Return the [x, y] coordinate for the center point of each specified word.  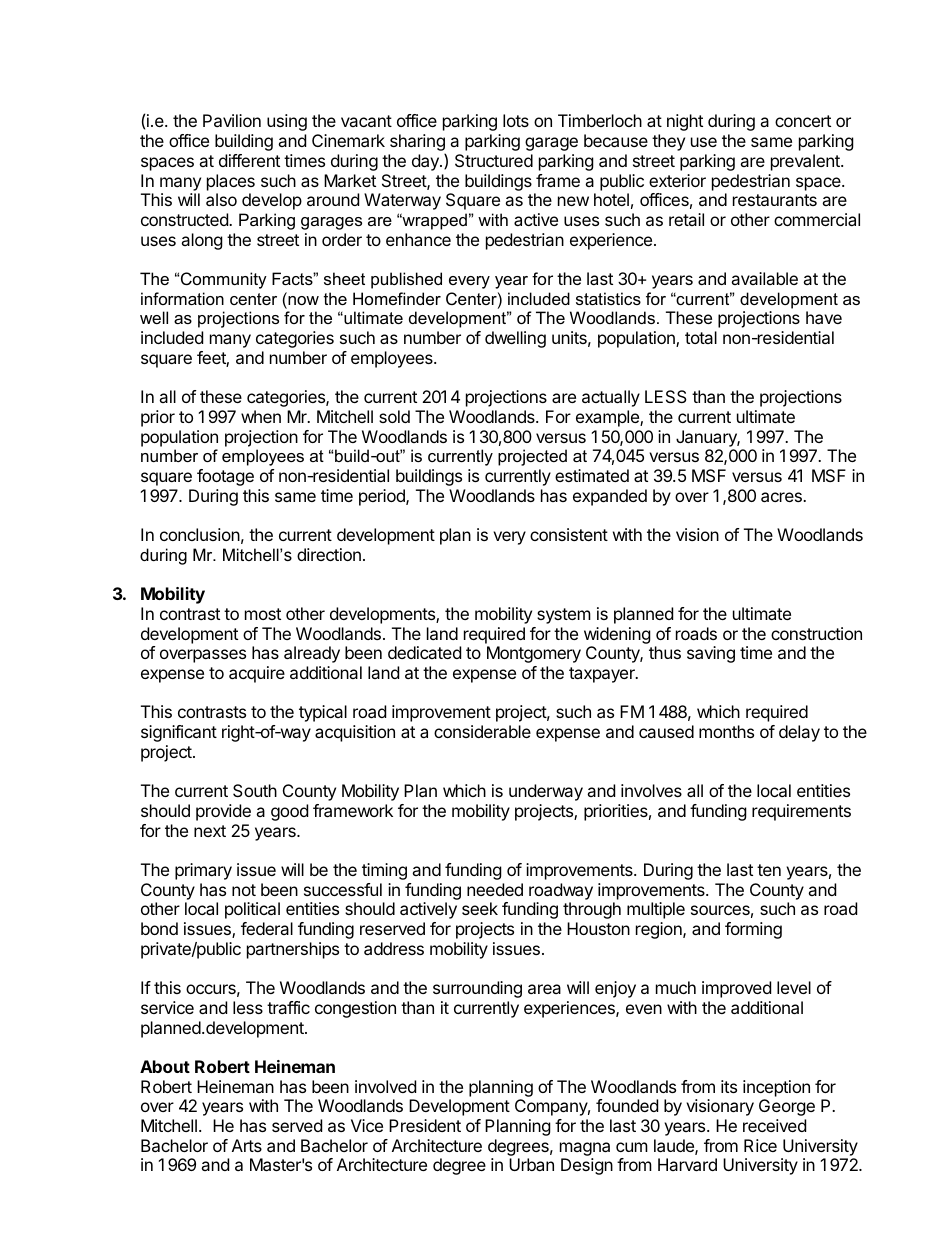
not [244, 890]
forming [753, 930]
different [249, 160]
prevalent [806, 162]
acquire [257, 674]
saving [711, 654]
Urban [531, 1164]
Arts [247, 1145]
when [261, 416]
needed [495, 889]
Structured [494, 160]
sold [394, 416]
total [701, 337]
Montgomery [534, 654]
